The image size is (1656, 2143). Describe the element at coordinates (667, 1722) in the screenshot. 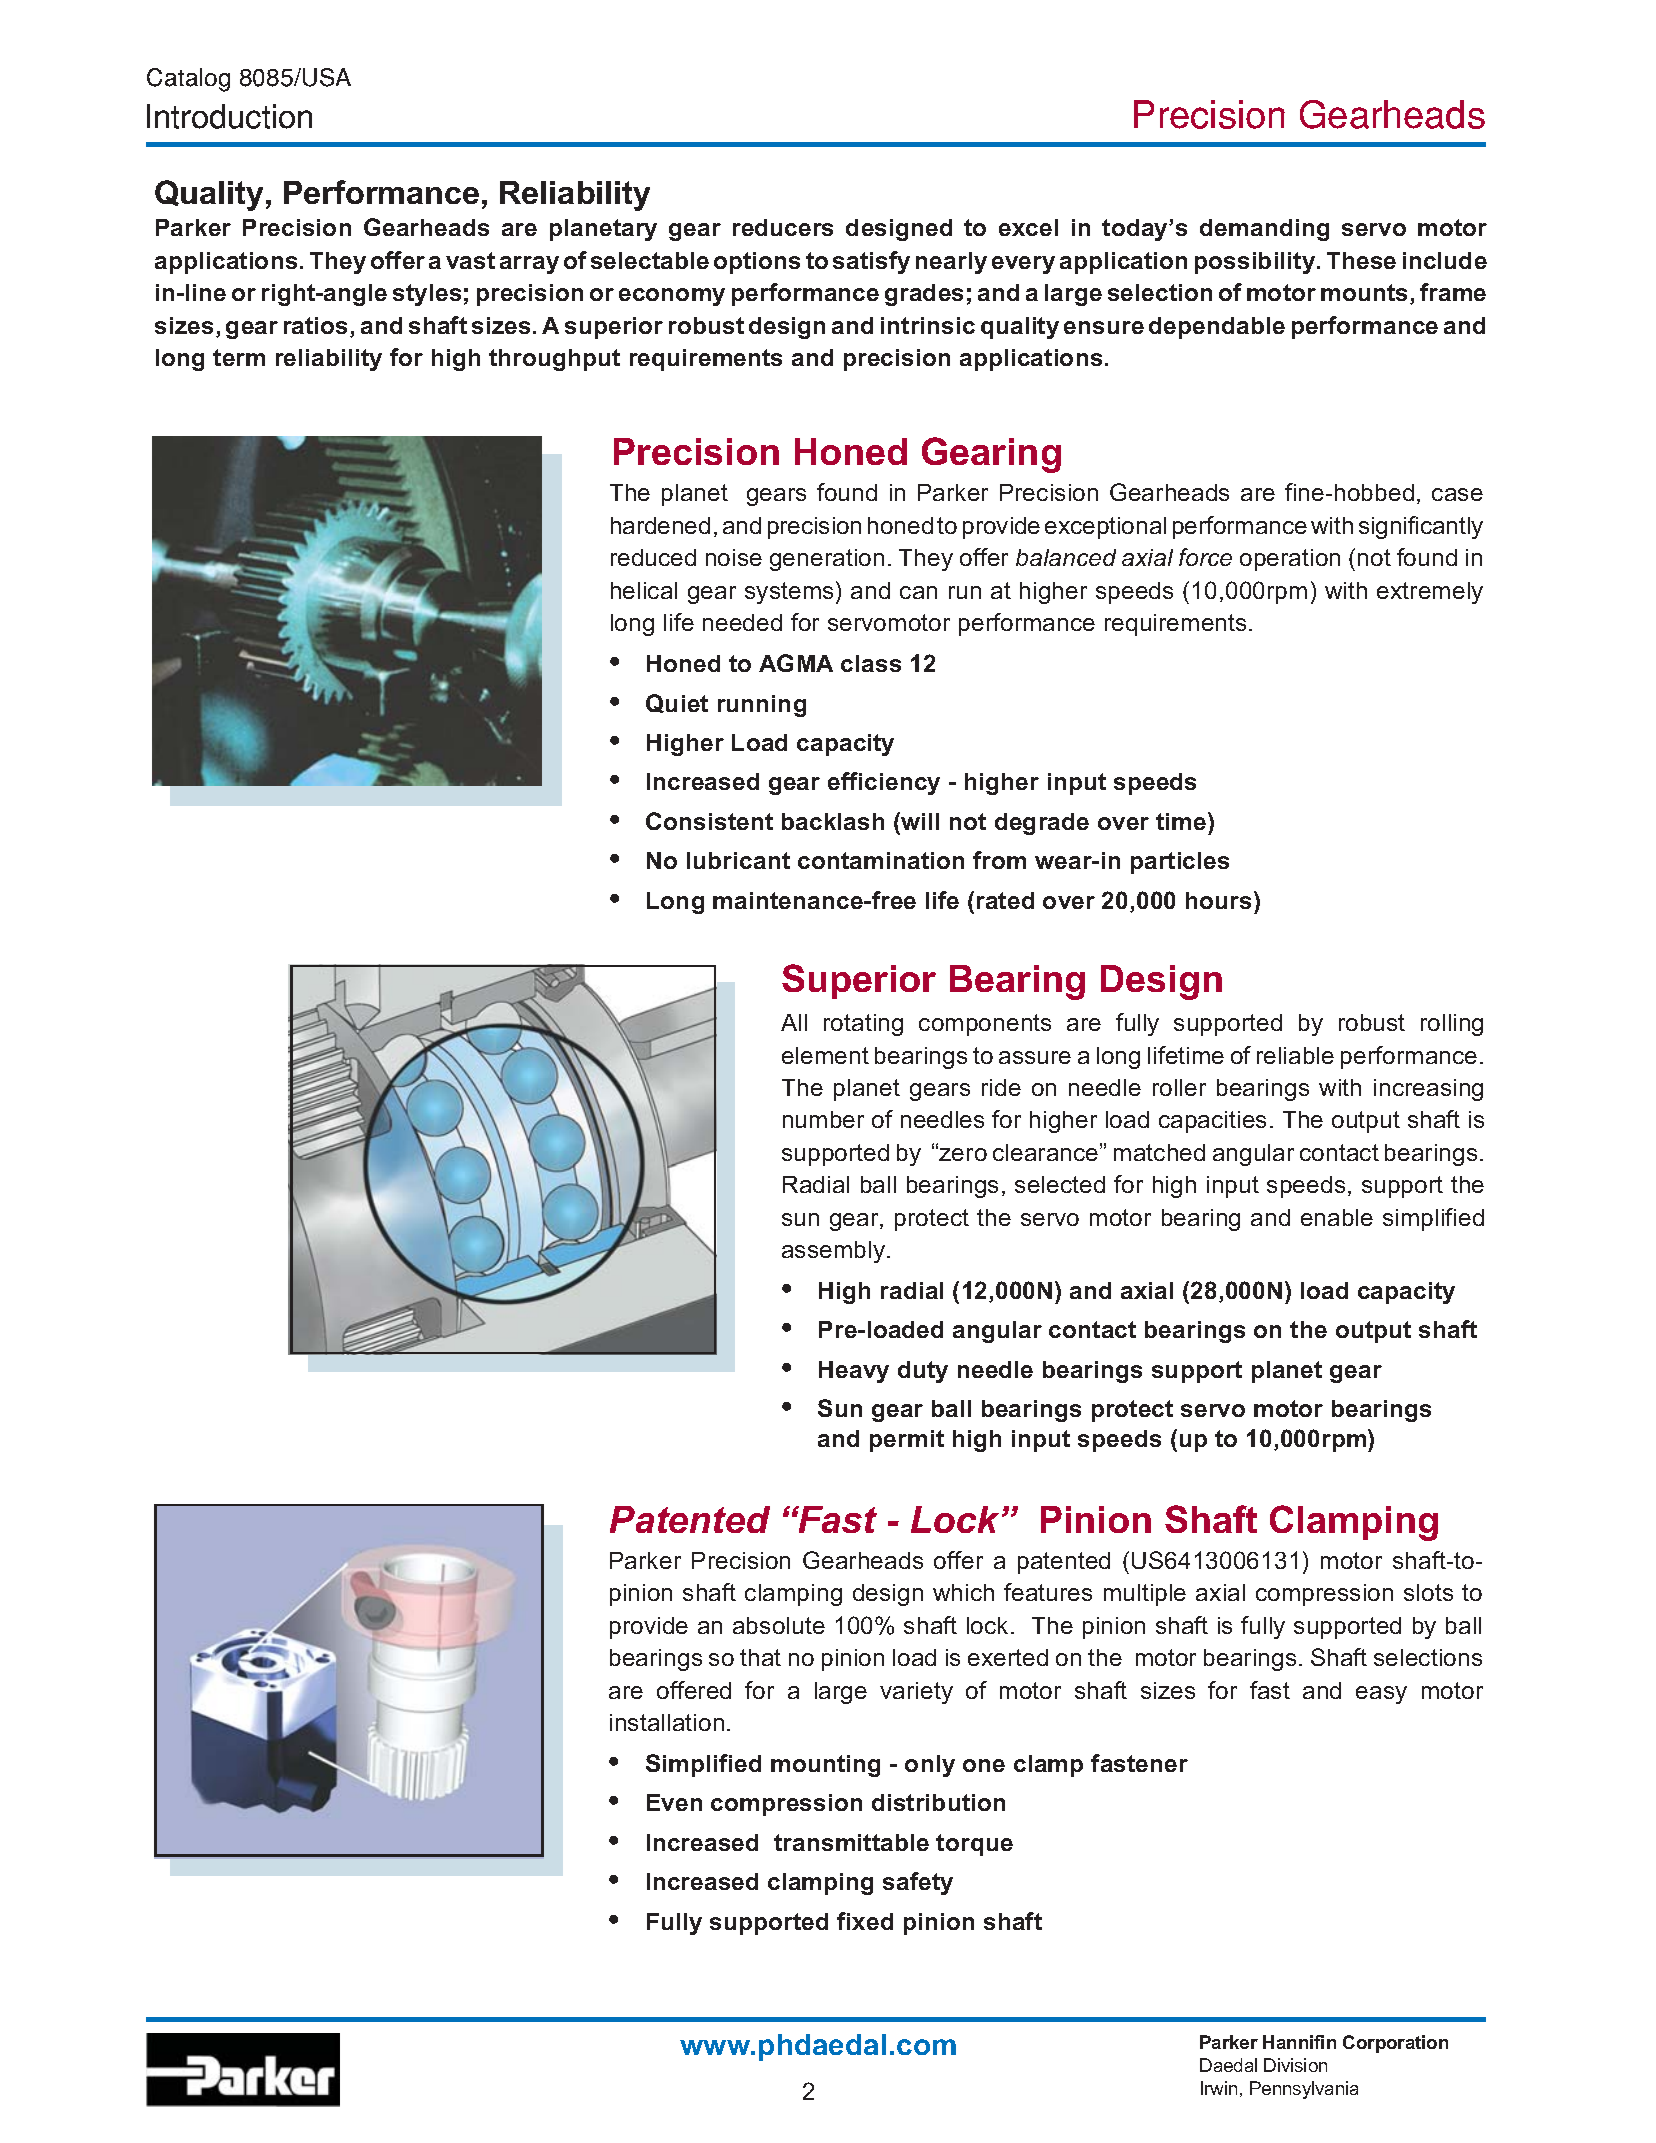

I see `installation` at that location.
